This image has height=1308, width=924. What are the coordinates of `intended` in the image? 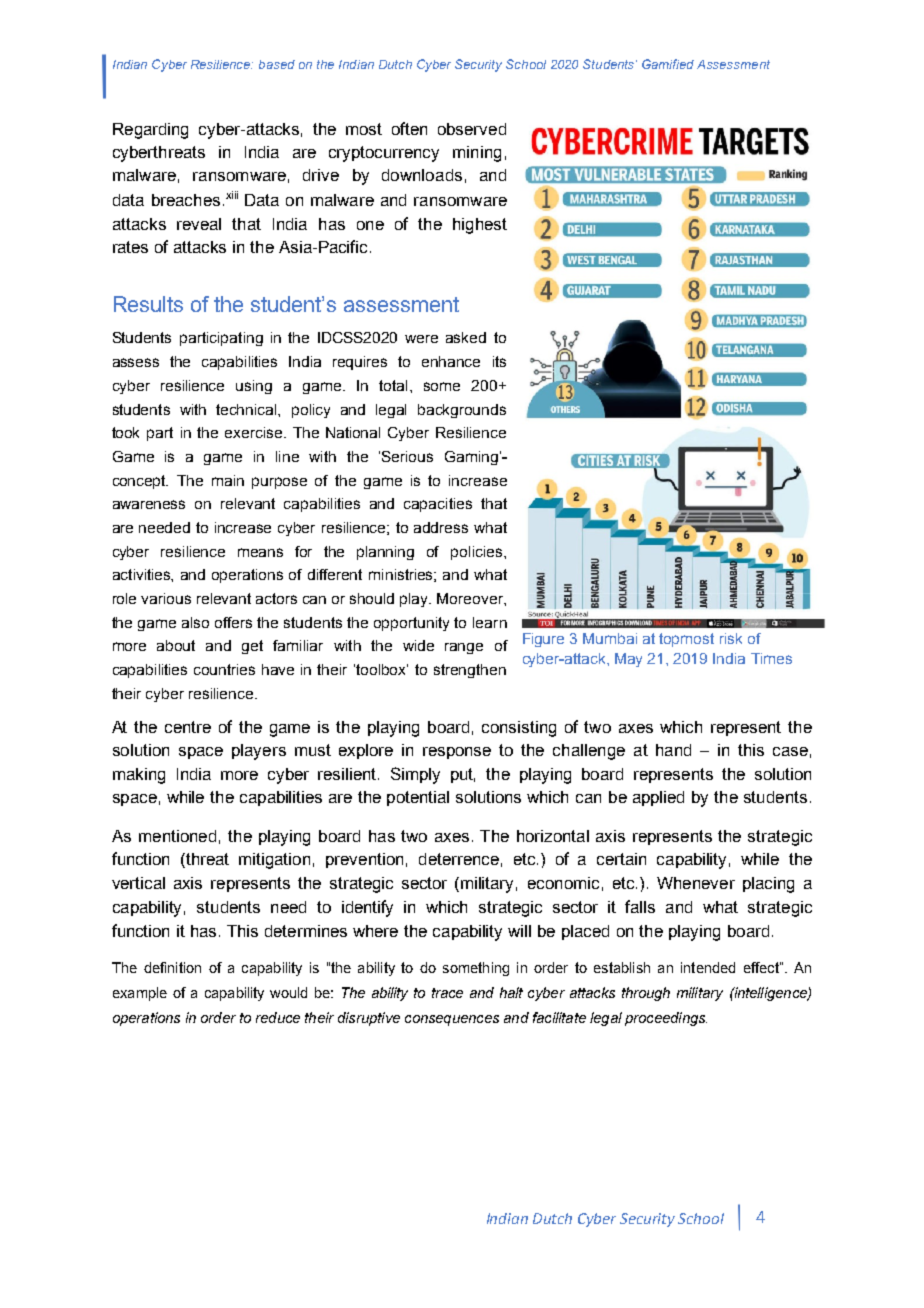 It's located at (708, 967).
